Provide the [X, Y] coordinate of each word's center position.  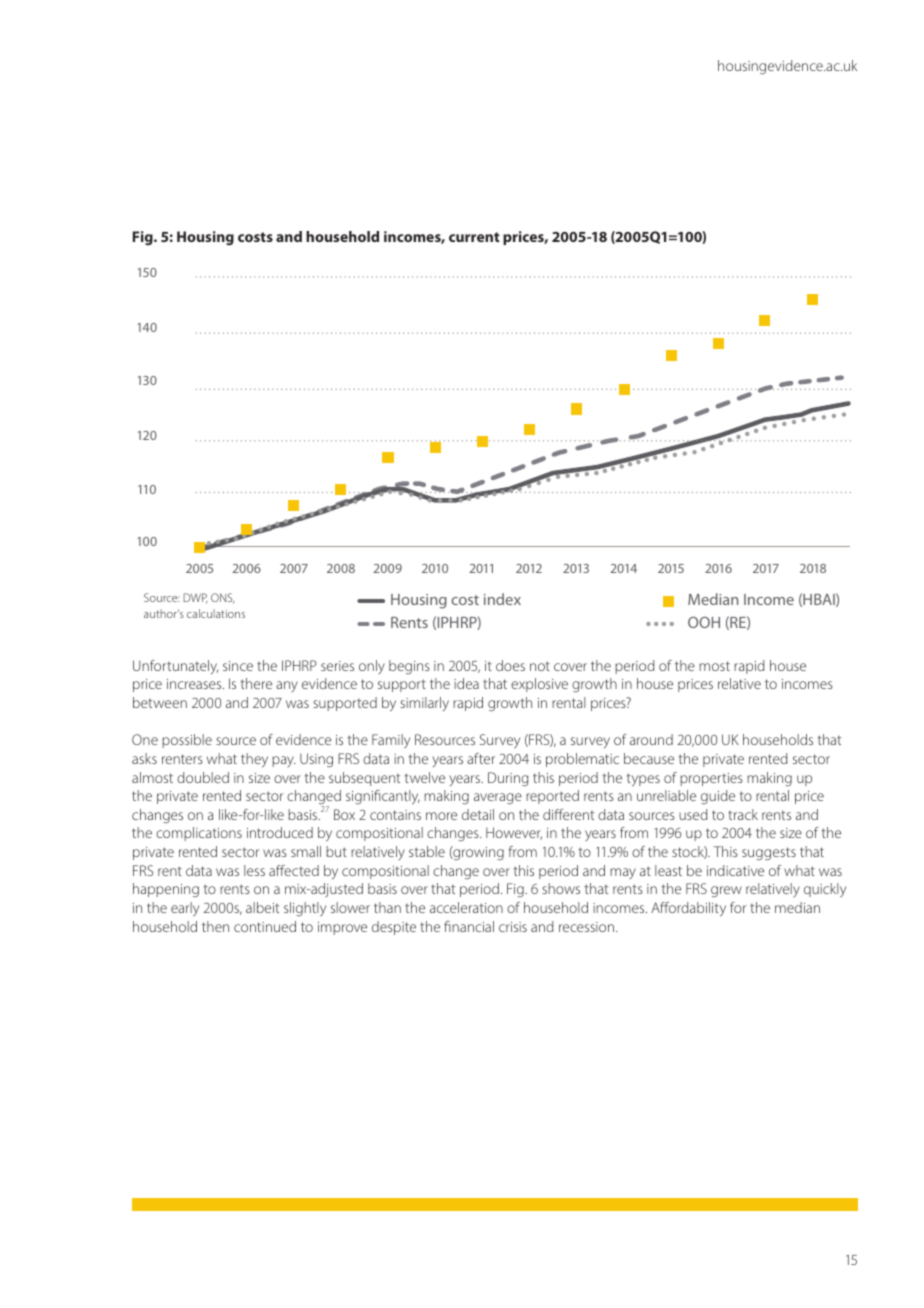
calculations [216, 613]
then [215, 926]
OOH [704, 622]
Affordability [688, 909]
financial [469, 926]
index [502, 599]
